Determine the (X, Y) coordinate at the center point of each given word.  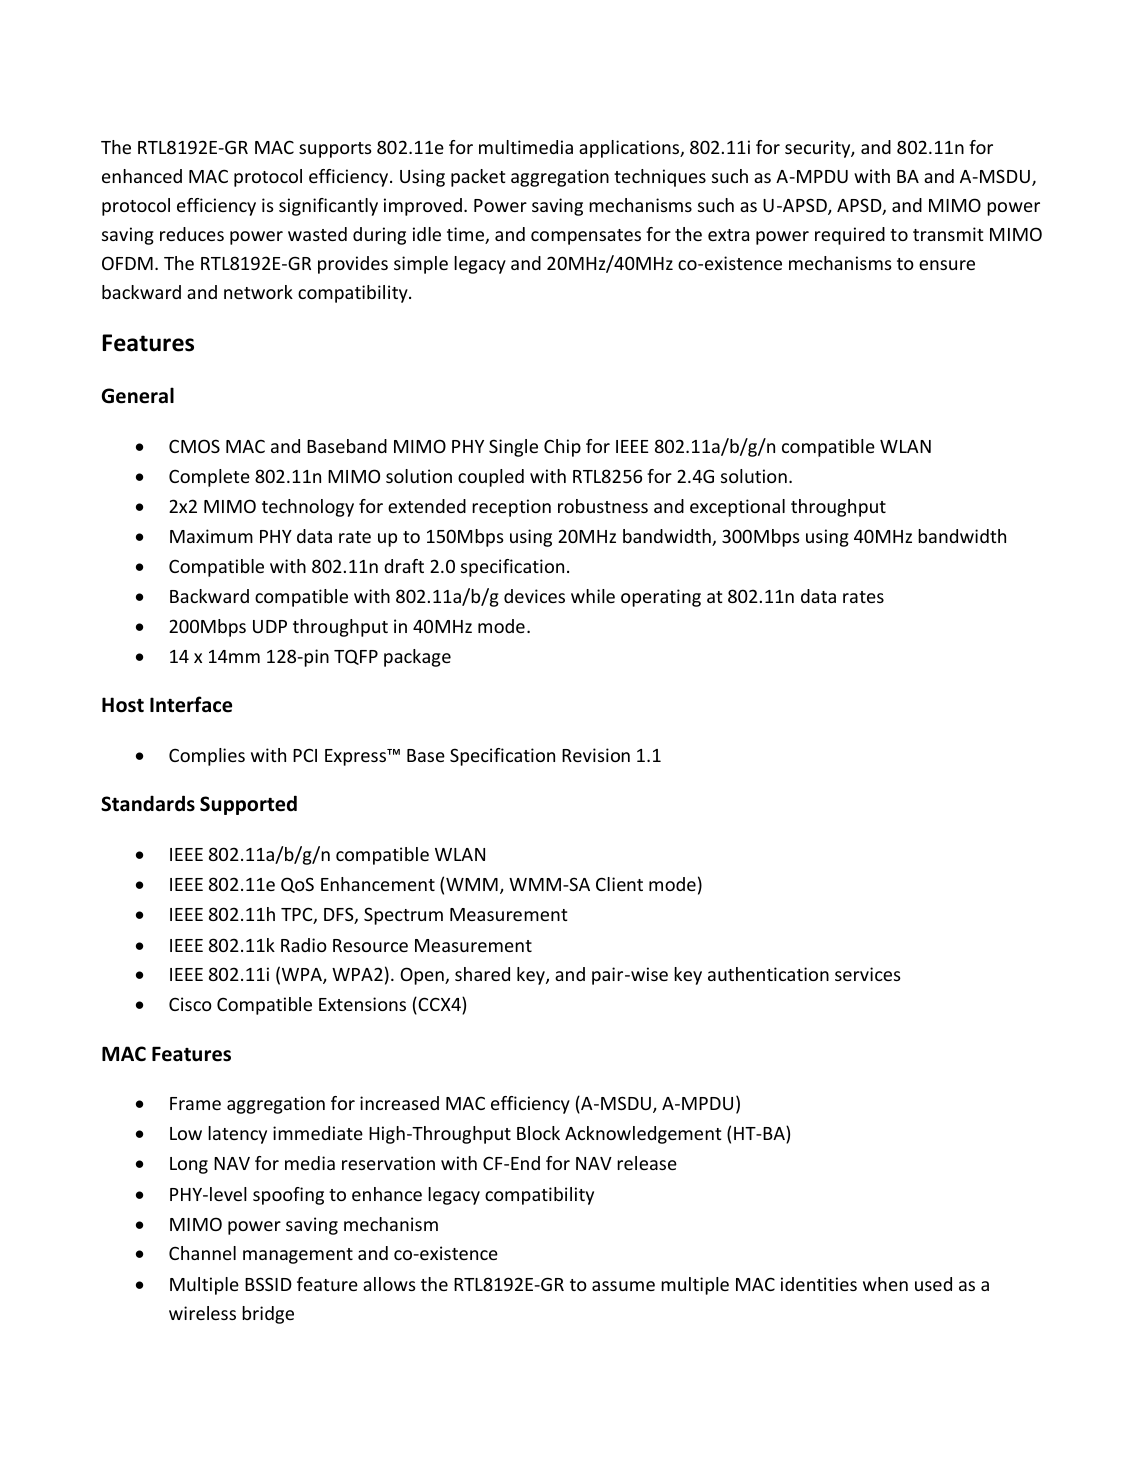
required (850, 236)
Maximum (211, 536)
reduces (192, 234)
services (868, 974)
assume (623, 1286)
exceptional (737, 508)
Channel (202, 1253)
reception (511, 508)
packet (478, 178)
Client (619, 884)
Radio (304, 945)
